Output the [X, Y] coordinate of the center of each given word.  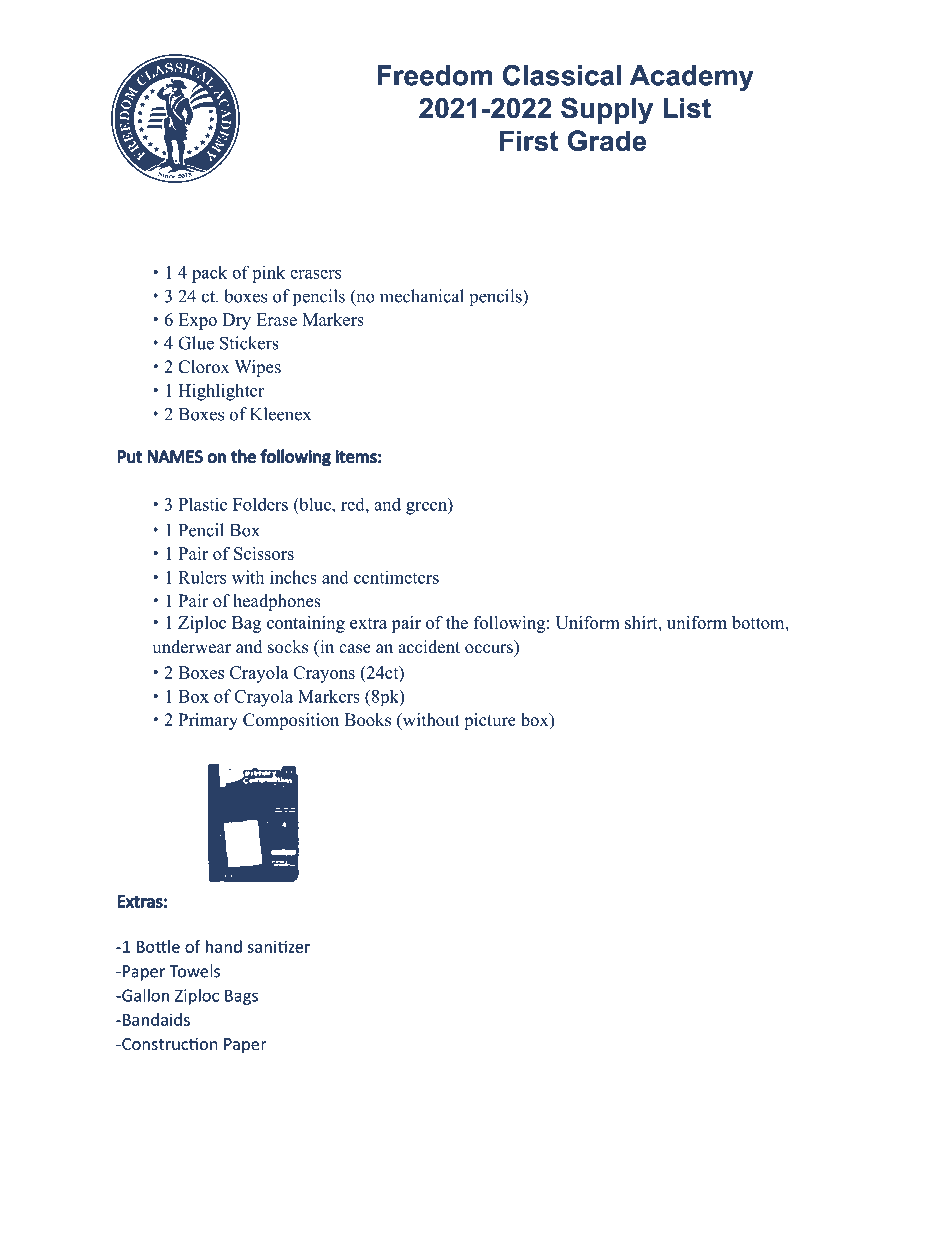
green [427, 508]
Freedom [435, 75]
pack [209, 274]
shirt [642, 622]
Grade [607, 140]
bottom [759, 622]
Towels [194, 971]
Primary [208, 721]
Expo [197, 321]
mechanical [422, 296]
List [687, 108]
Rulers [202, 577]
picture [490, 721]
